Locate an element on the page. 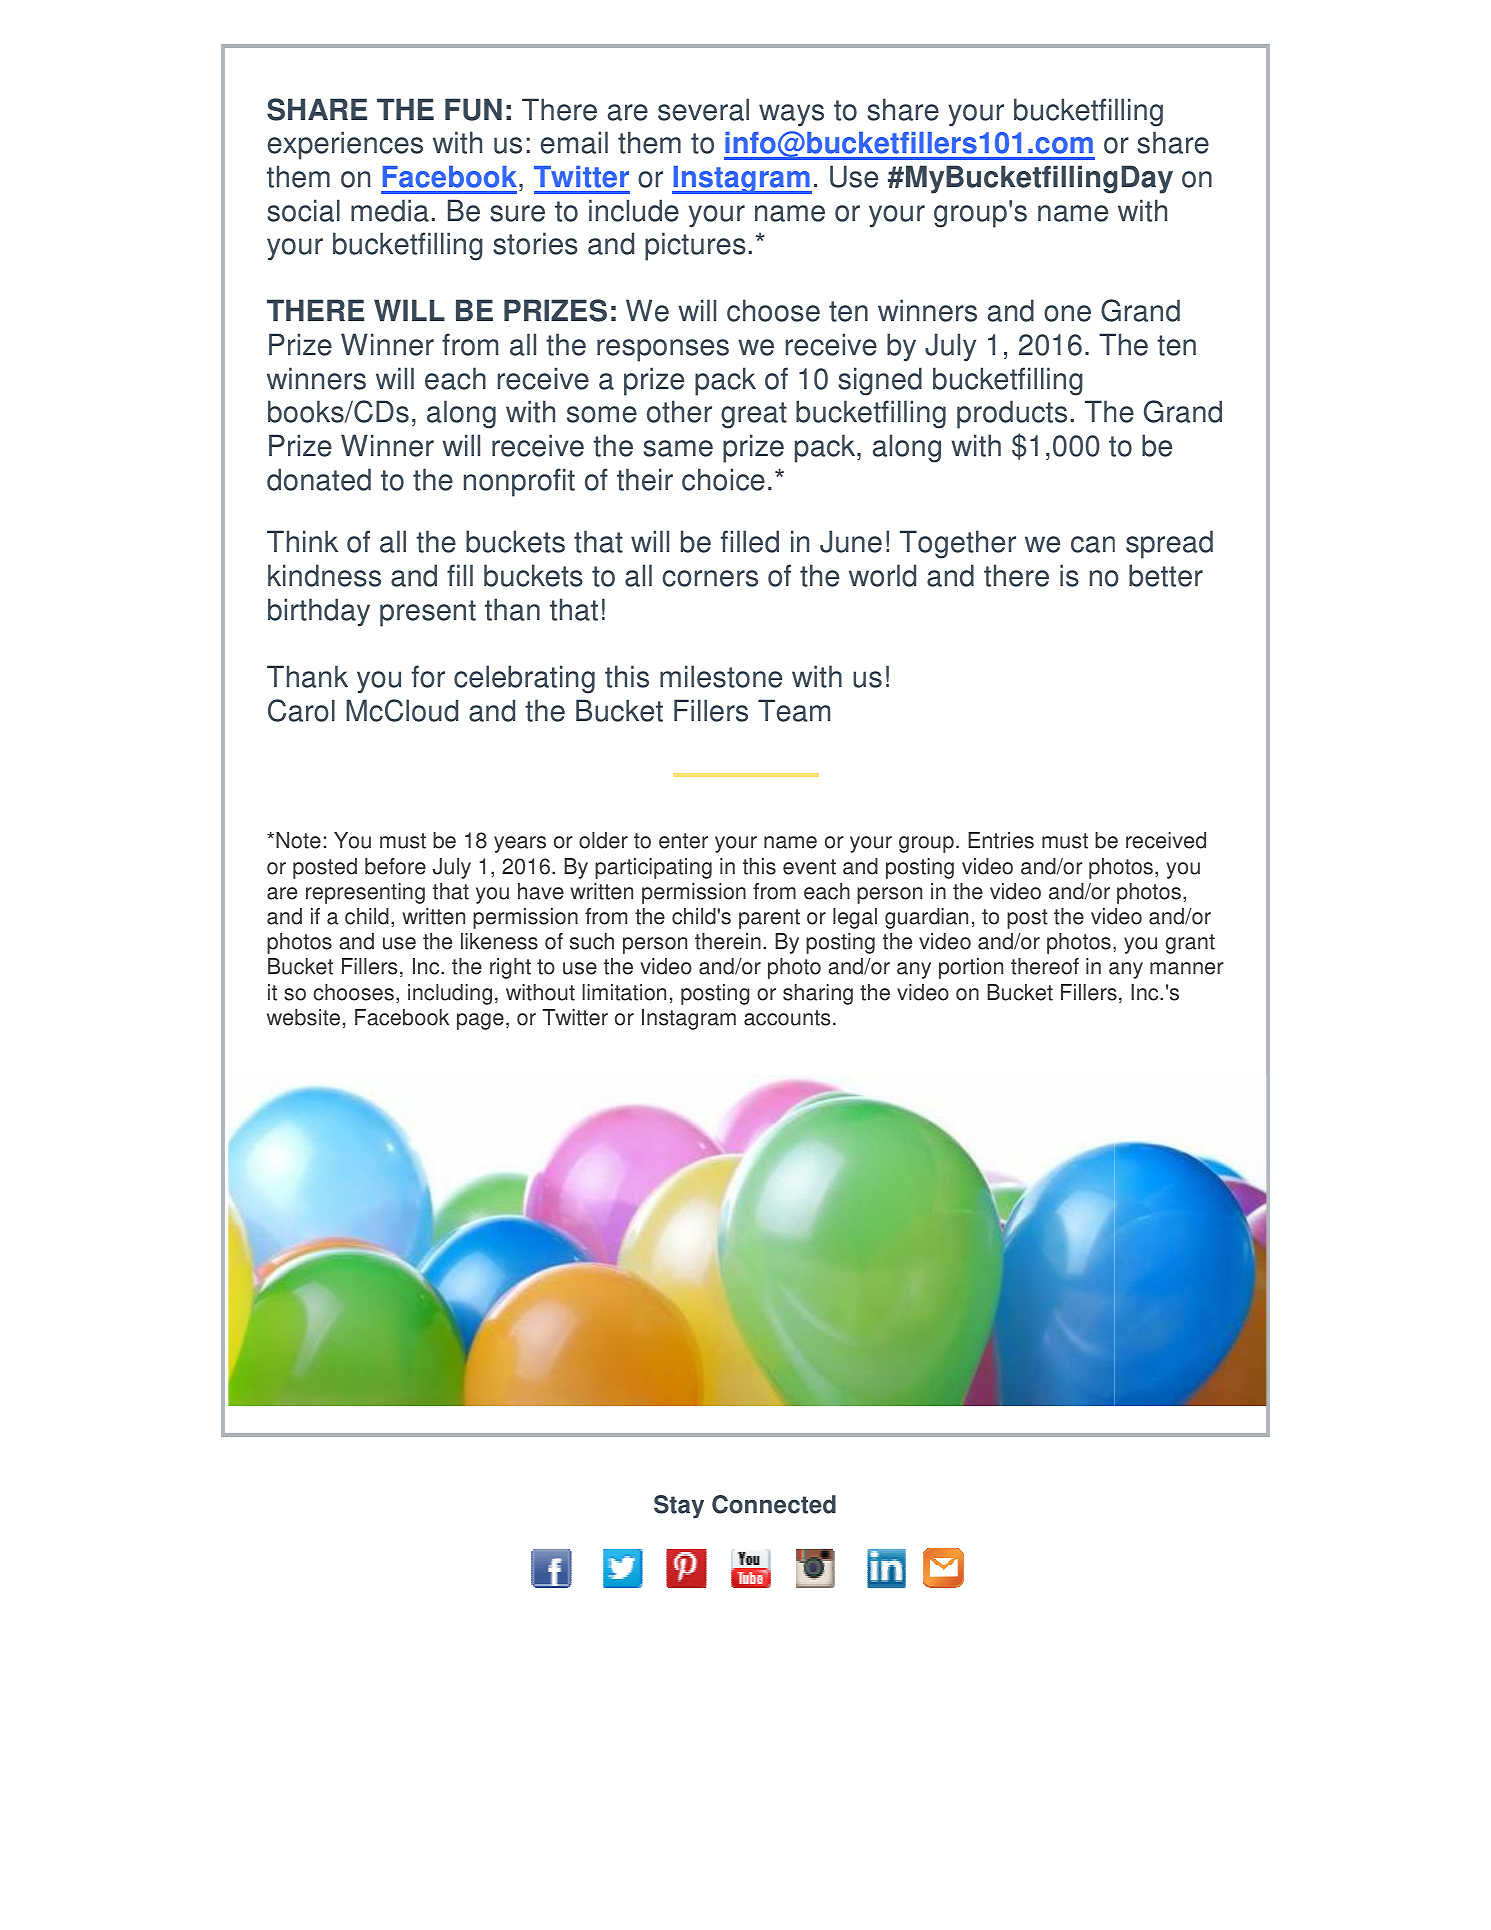  Stay is located at coordinates (679, 1507).
